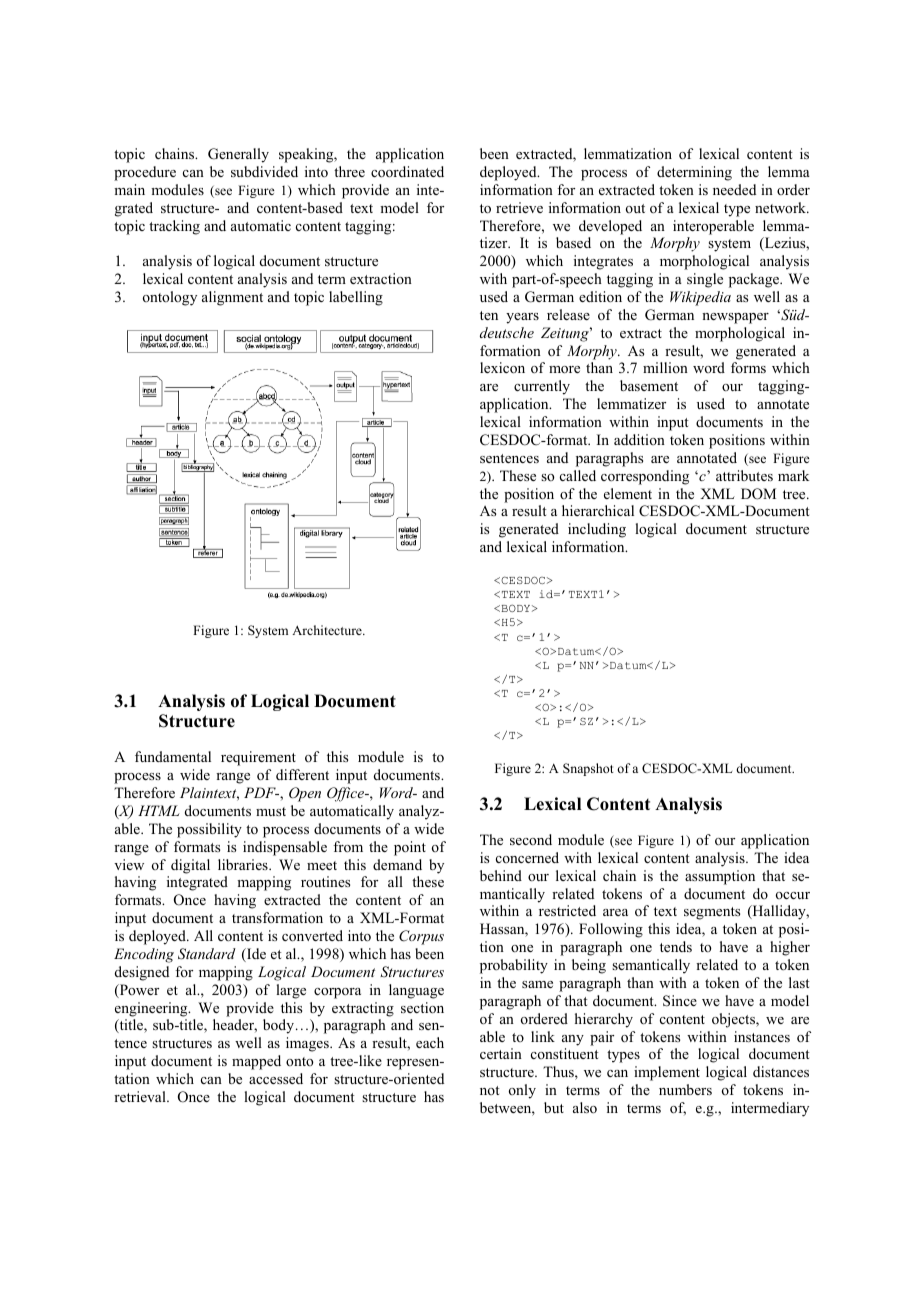 This screenshot has height=1308, width=924. What do you see at coordinates (407, 172) in the screenshot?
I see `coordinated` at bounding box center [407, 172].
